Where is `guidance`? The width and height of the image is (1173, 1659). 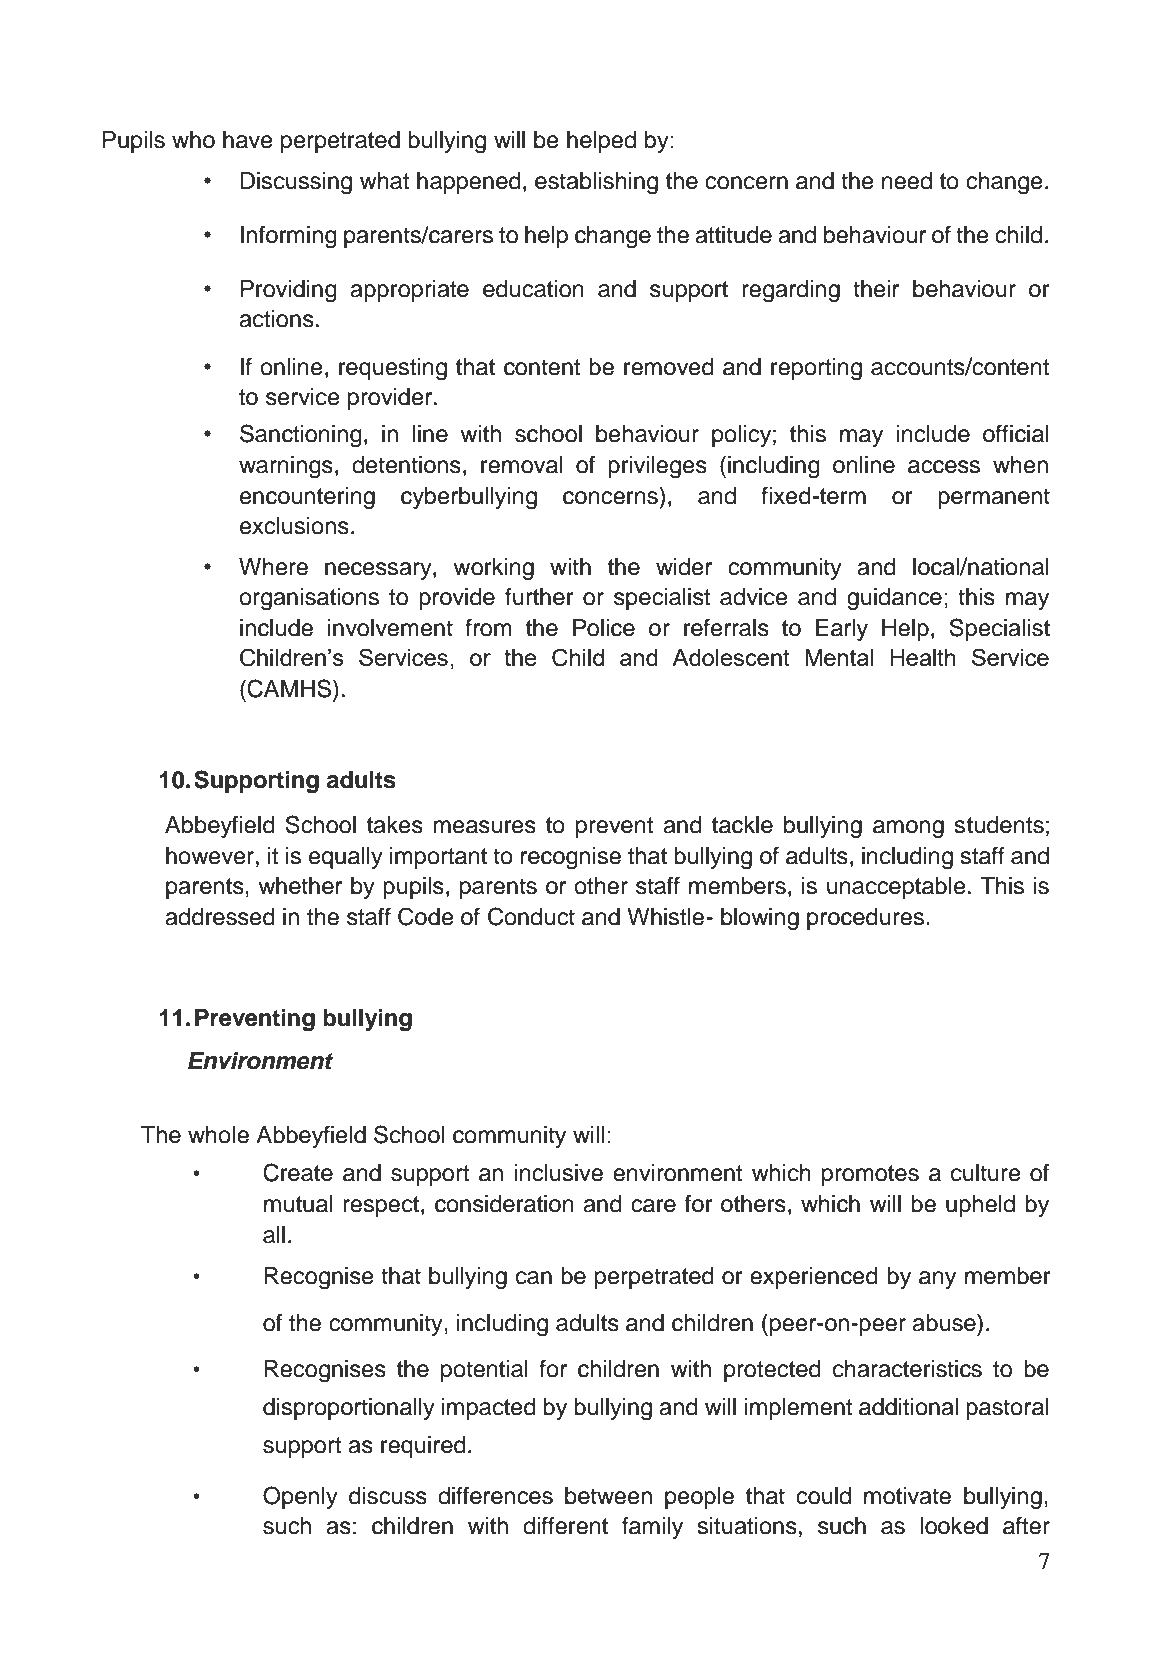
guidance is located at coordinates (894, 599).
